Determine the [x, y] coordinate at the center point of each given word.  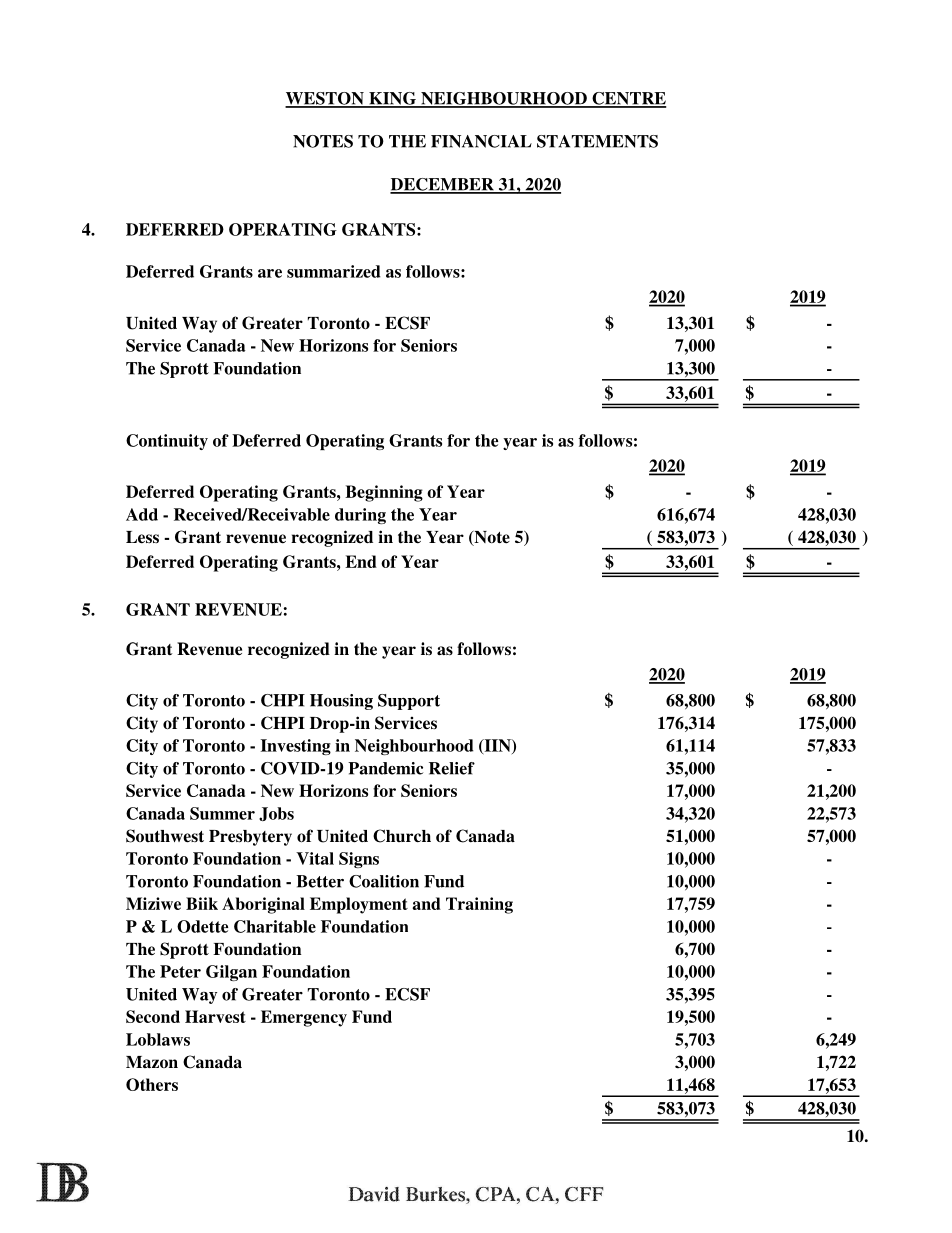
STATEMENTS [597, 141]
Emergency [304, 1018]
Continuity [167, 442]
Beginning [384, 493]
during [360, 516]
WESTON [325, 99]
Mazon [152, 1062]
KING [392, 99]
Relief [452, 768]
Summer [222, 813]
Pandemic [385, 768]
